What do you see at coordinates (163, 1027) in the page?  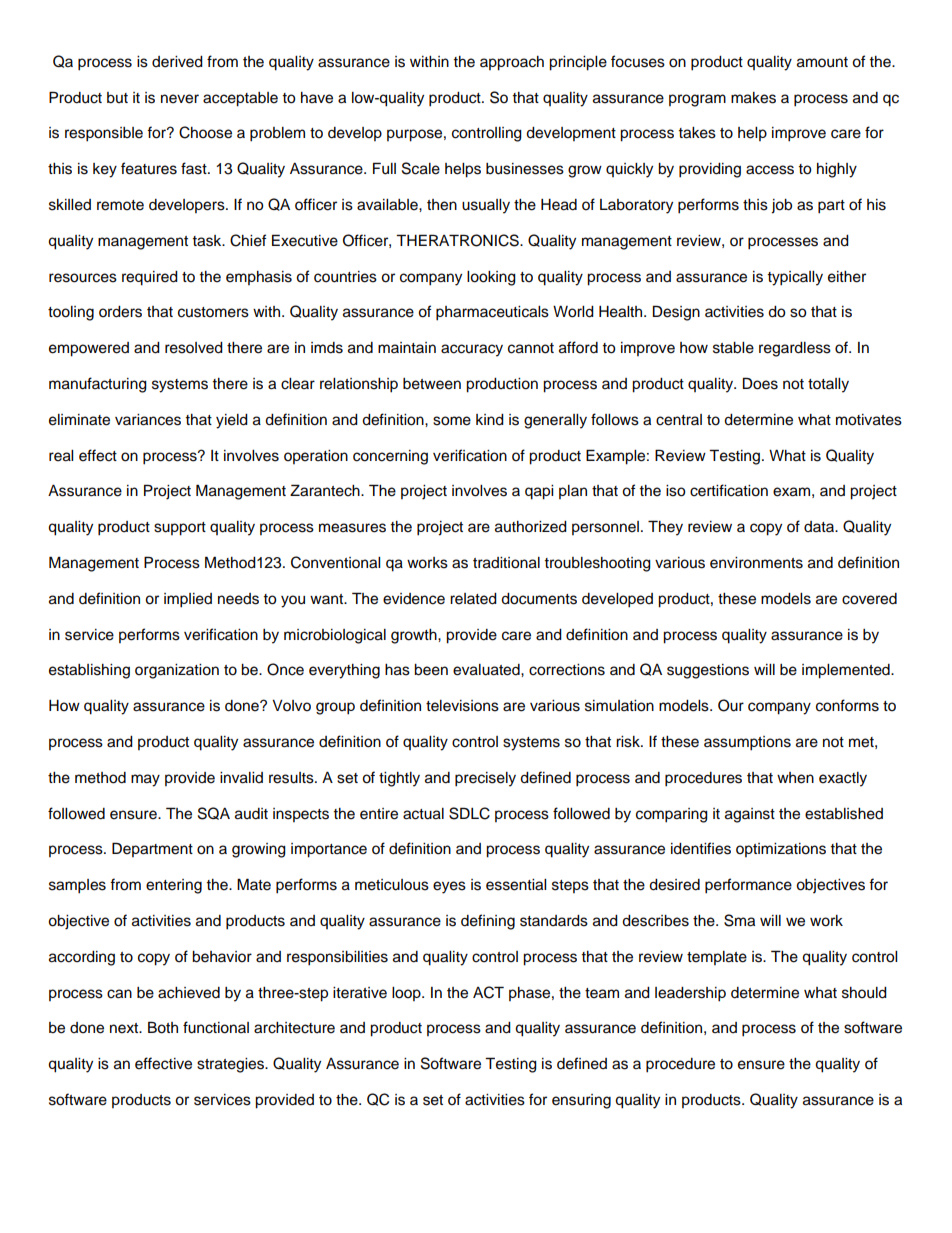 I see `Both` at bounding box center [163, 1027].
